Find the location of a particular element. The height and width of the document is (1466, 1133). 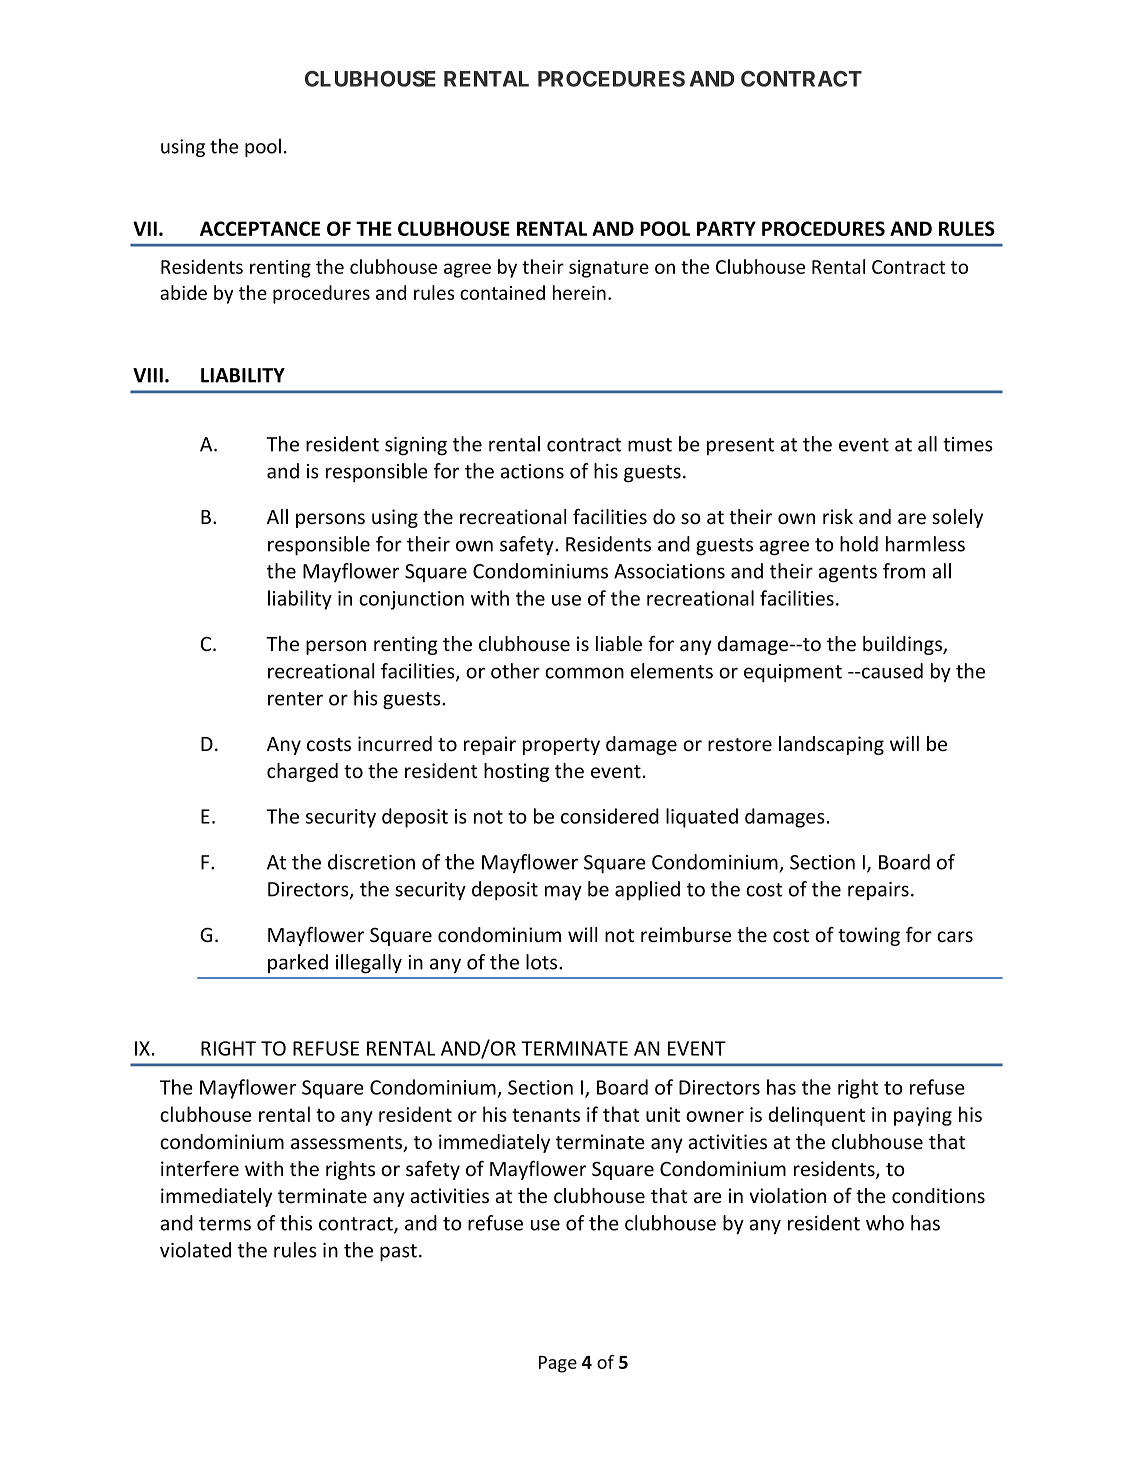

delinquent is located at coordinates (816, 1116).
